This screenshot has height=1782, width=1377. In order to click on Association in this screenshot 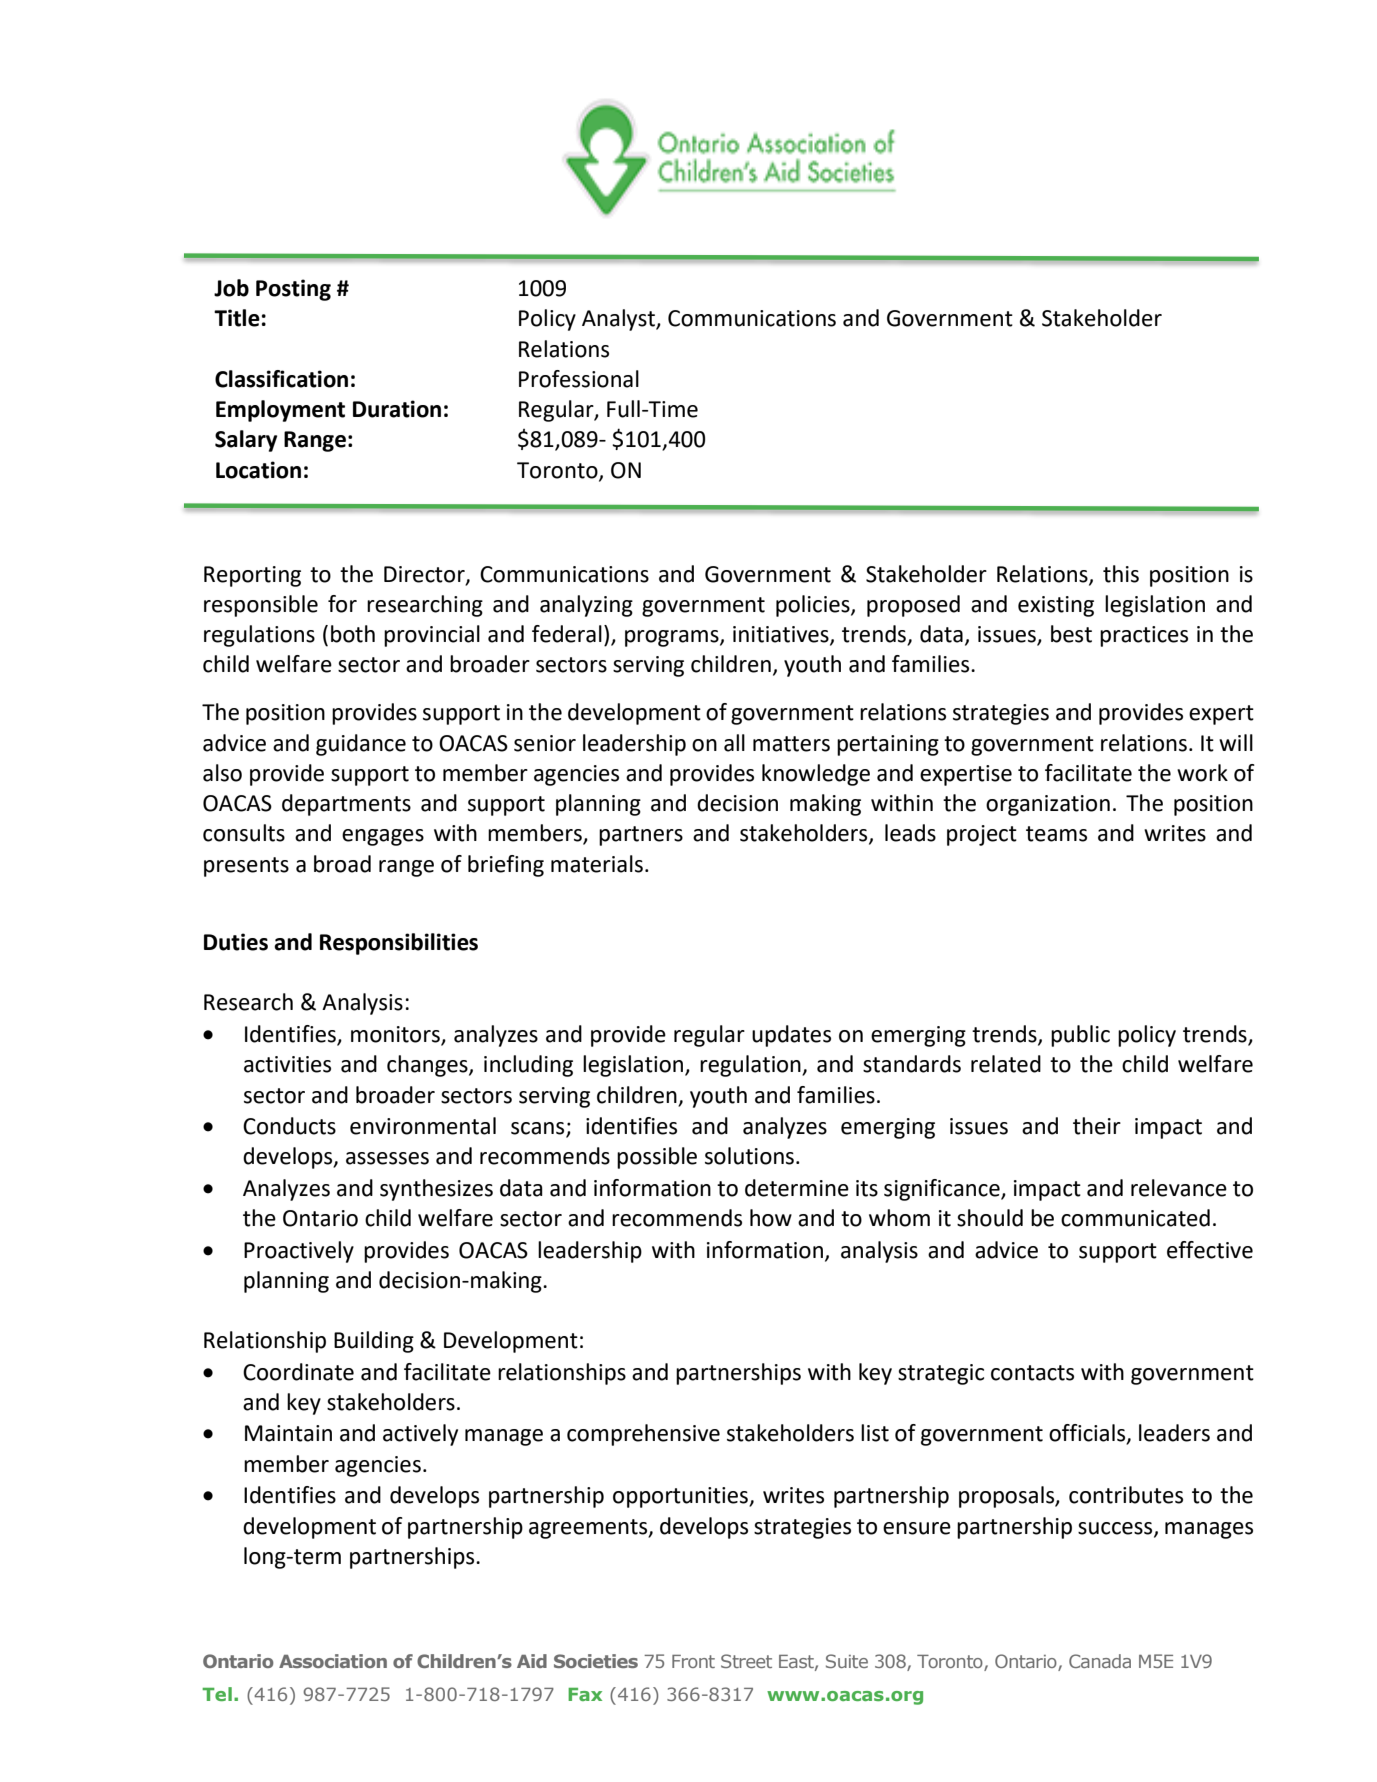, I will do `click(333, 1661)`.
